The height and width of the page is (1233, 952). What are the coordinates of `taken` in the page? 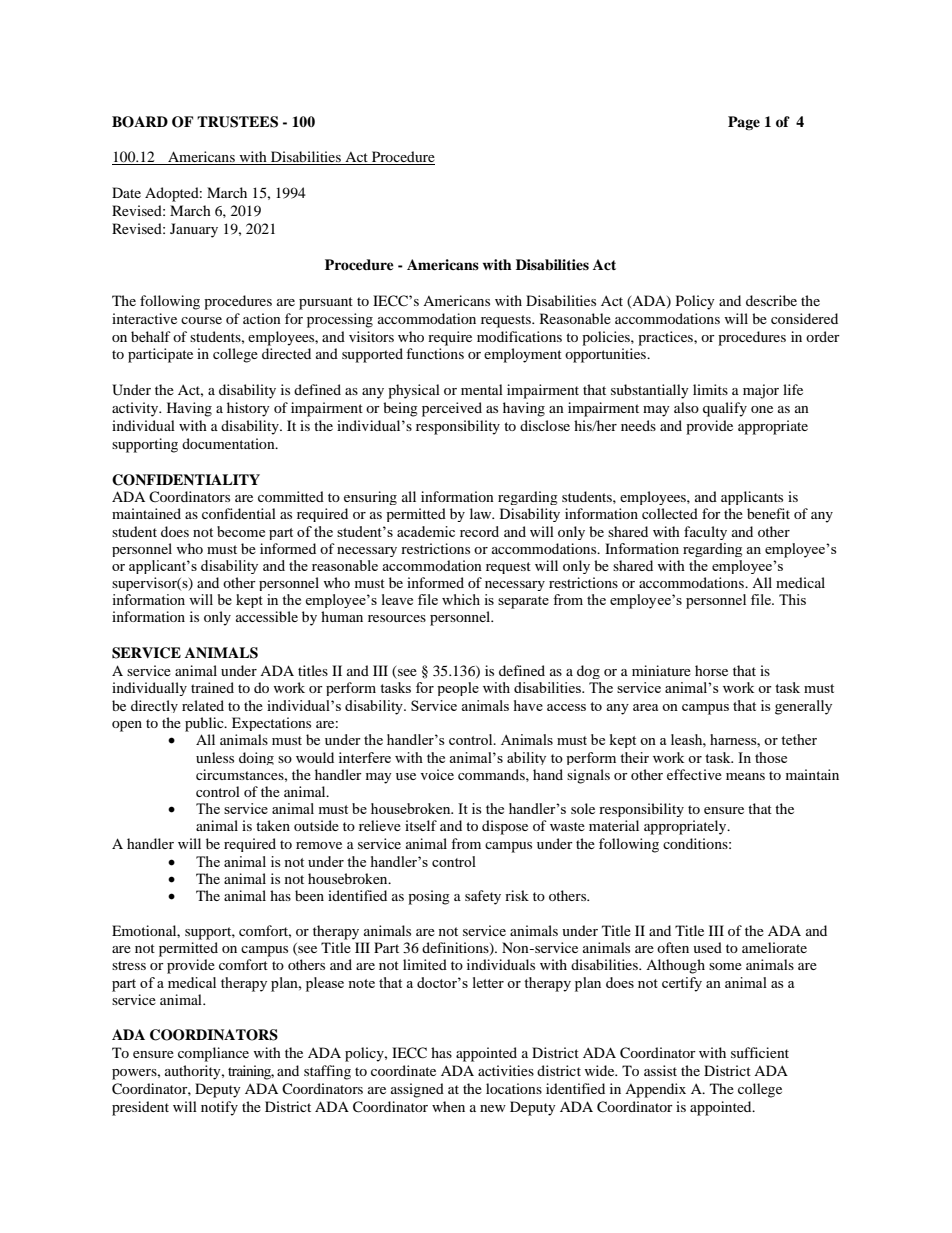 It's located at (273, 825).
